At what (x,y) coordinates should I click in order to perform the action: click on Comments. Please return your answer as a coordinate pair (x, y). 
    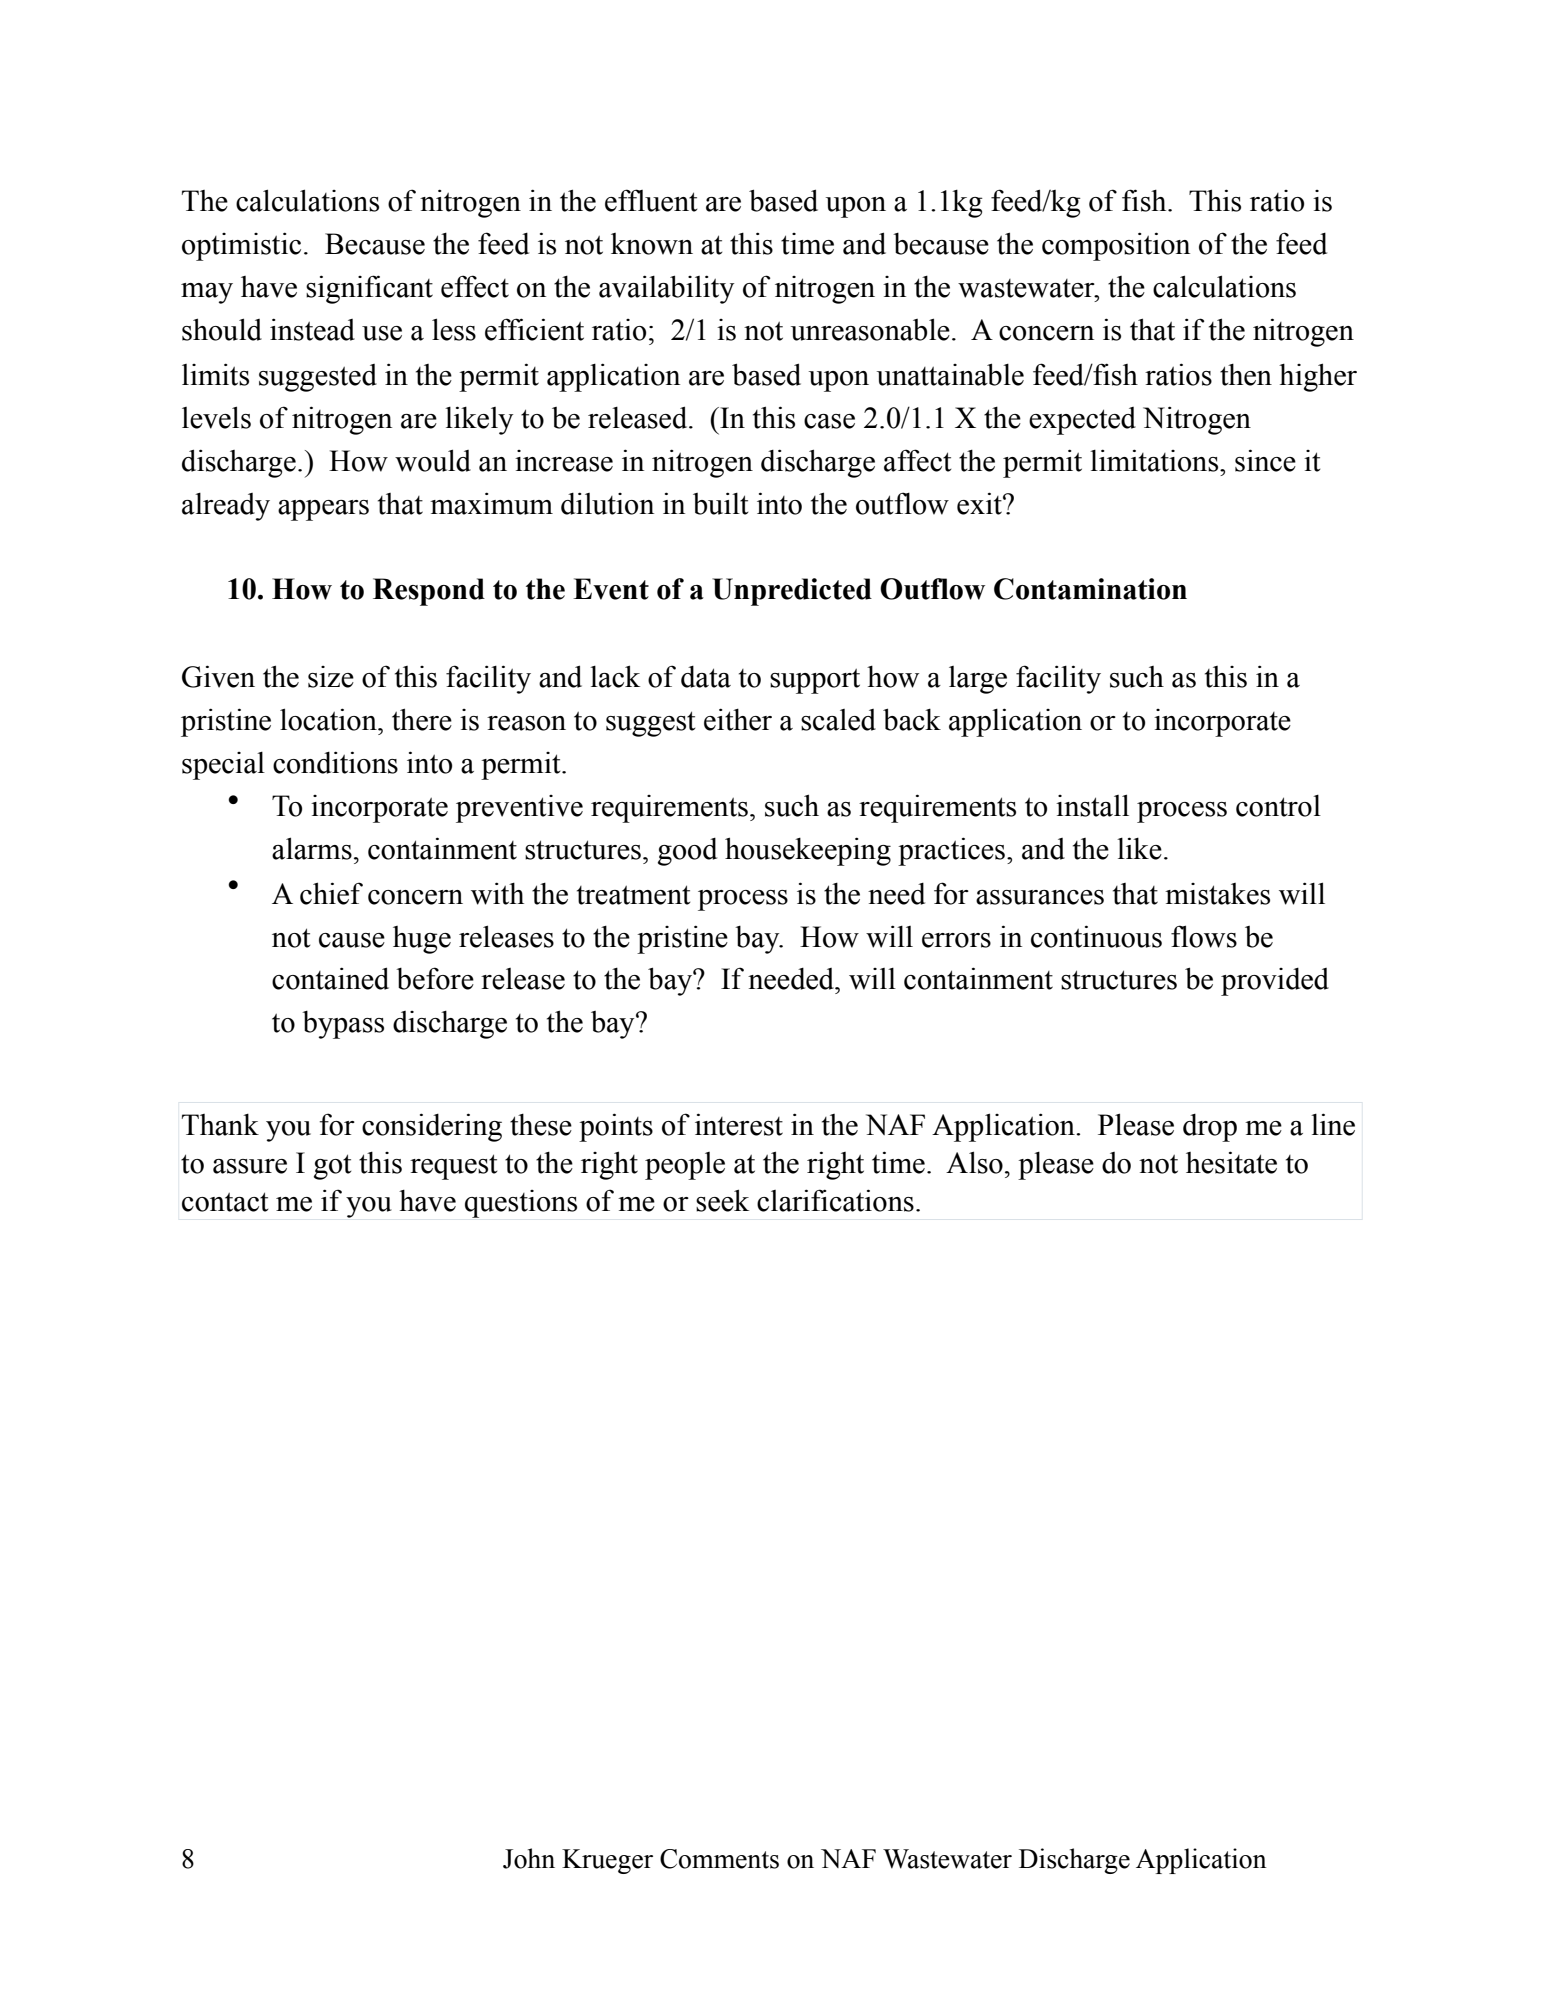
    Looking at the image, I should click on (719, 1859).
